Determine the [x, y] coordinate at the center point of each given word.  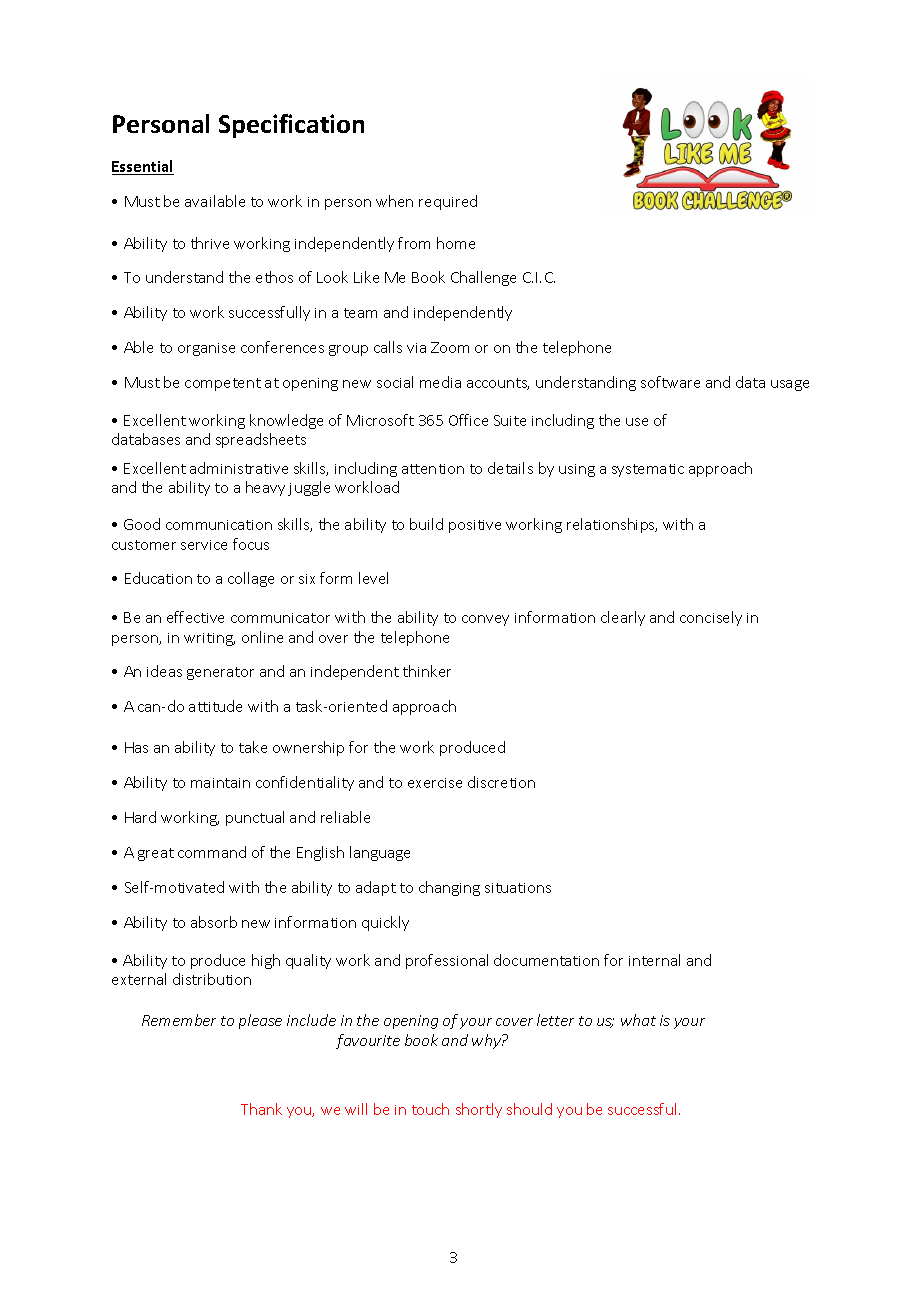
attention [433, 469]
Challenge [483, 278]
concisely [711, 618]
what [638, 1020]
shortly [479, 1110]
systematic [648, 470]
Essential [143, 167]
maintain [220, 783]
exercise [435, 783]
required [448, 202]
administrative [239, 468]
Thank [261, 1109]
